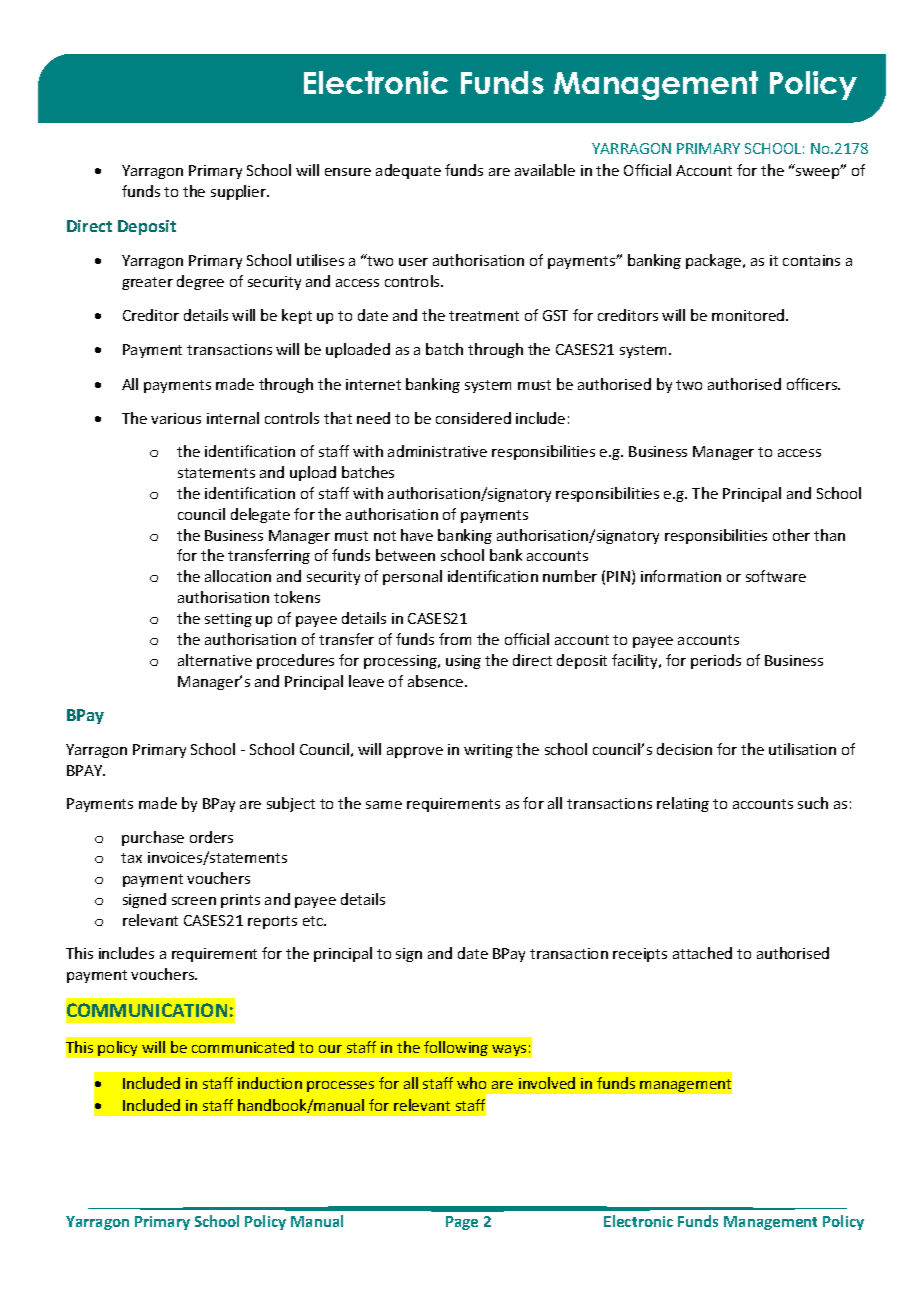  Describe the element at coordinates (545, 170) in the screenshot. I see `available` at that location.
